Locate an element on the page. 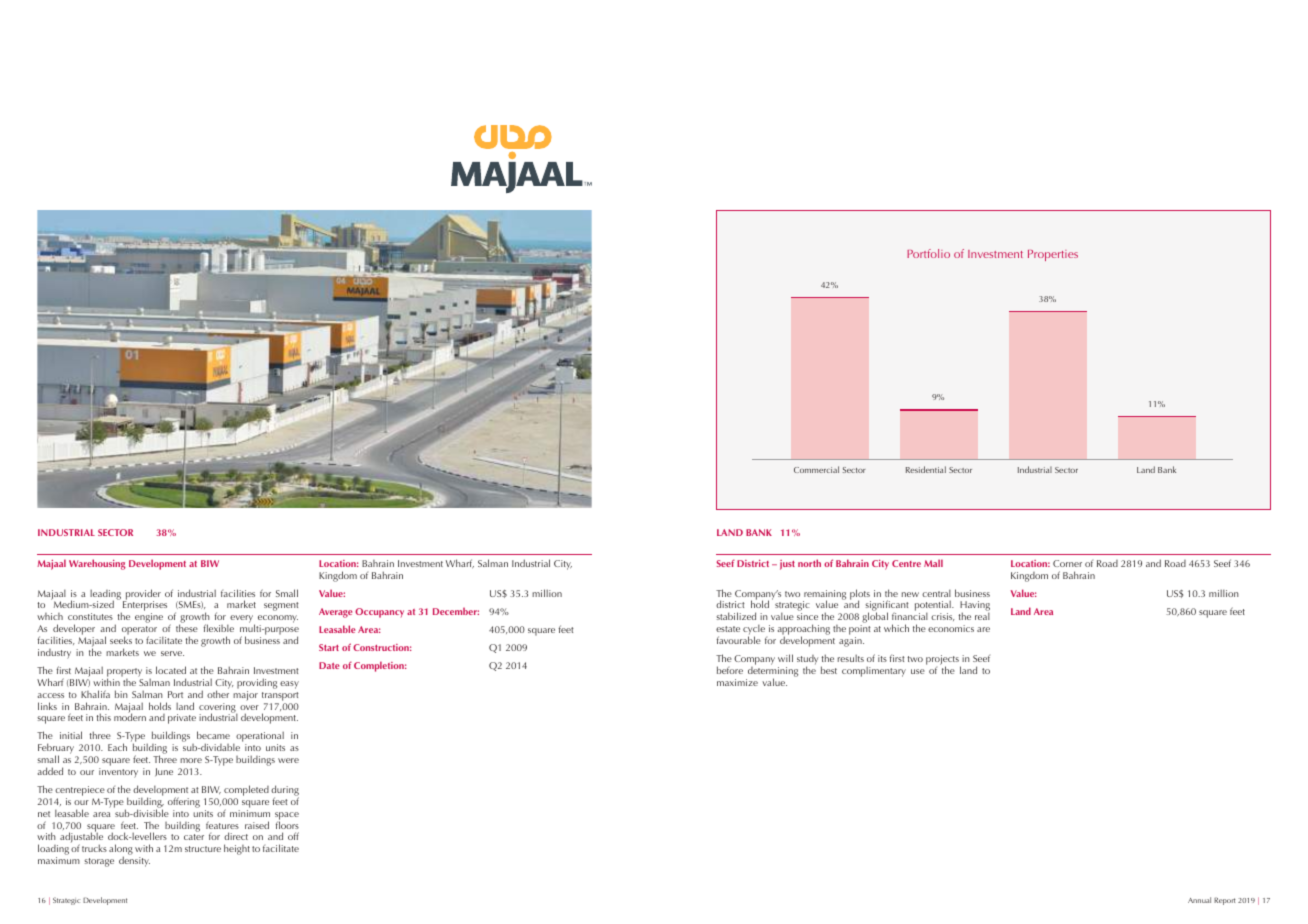 Image resolution: width=1308 pixels, height=924 pixels. Properties is located at coordinates (1053, 255).
